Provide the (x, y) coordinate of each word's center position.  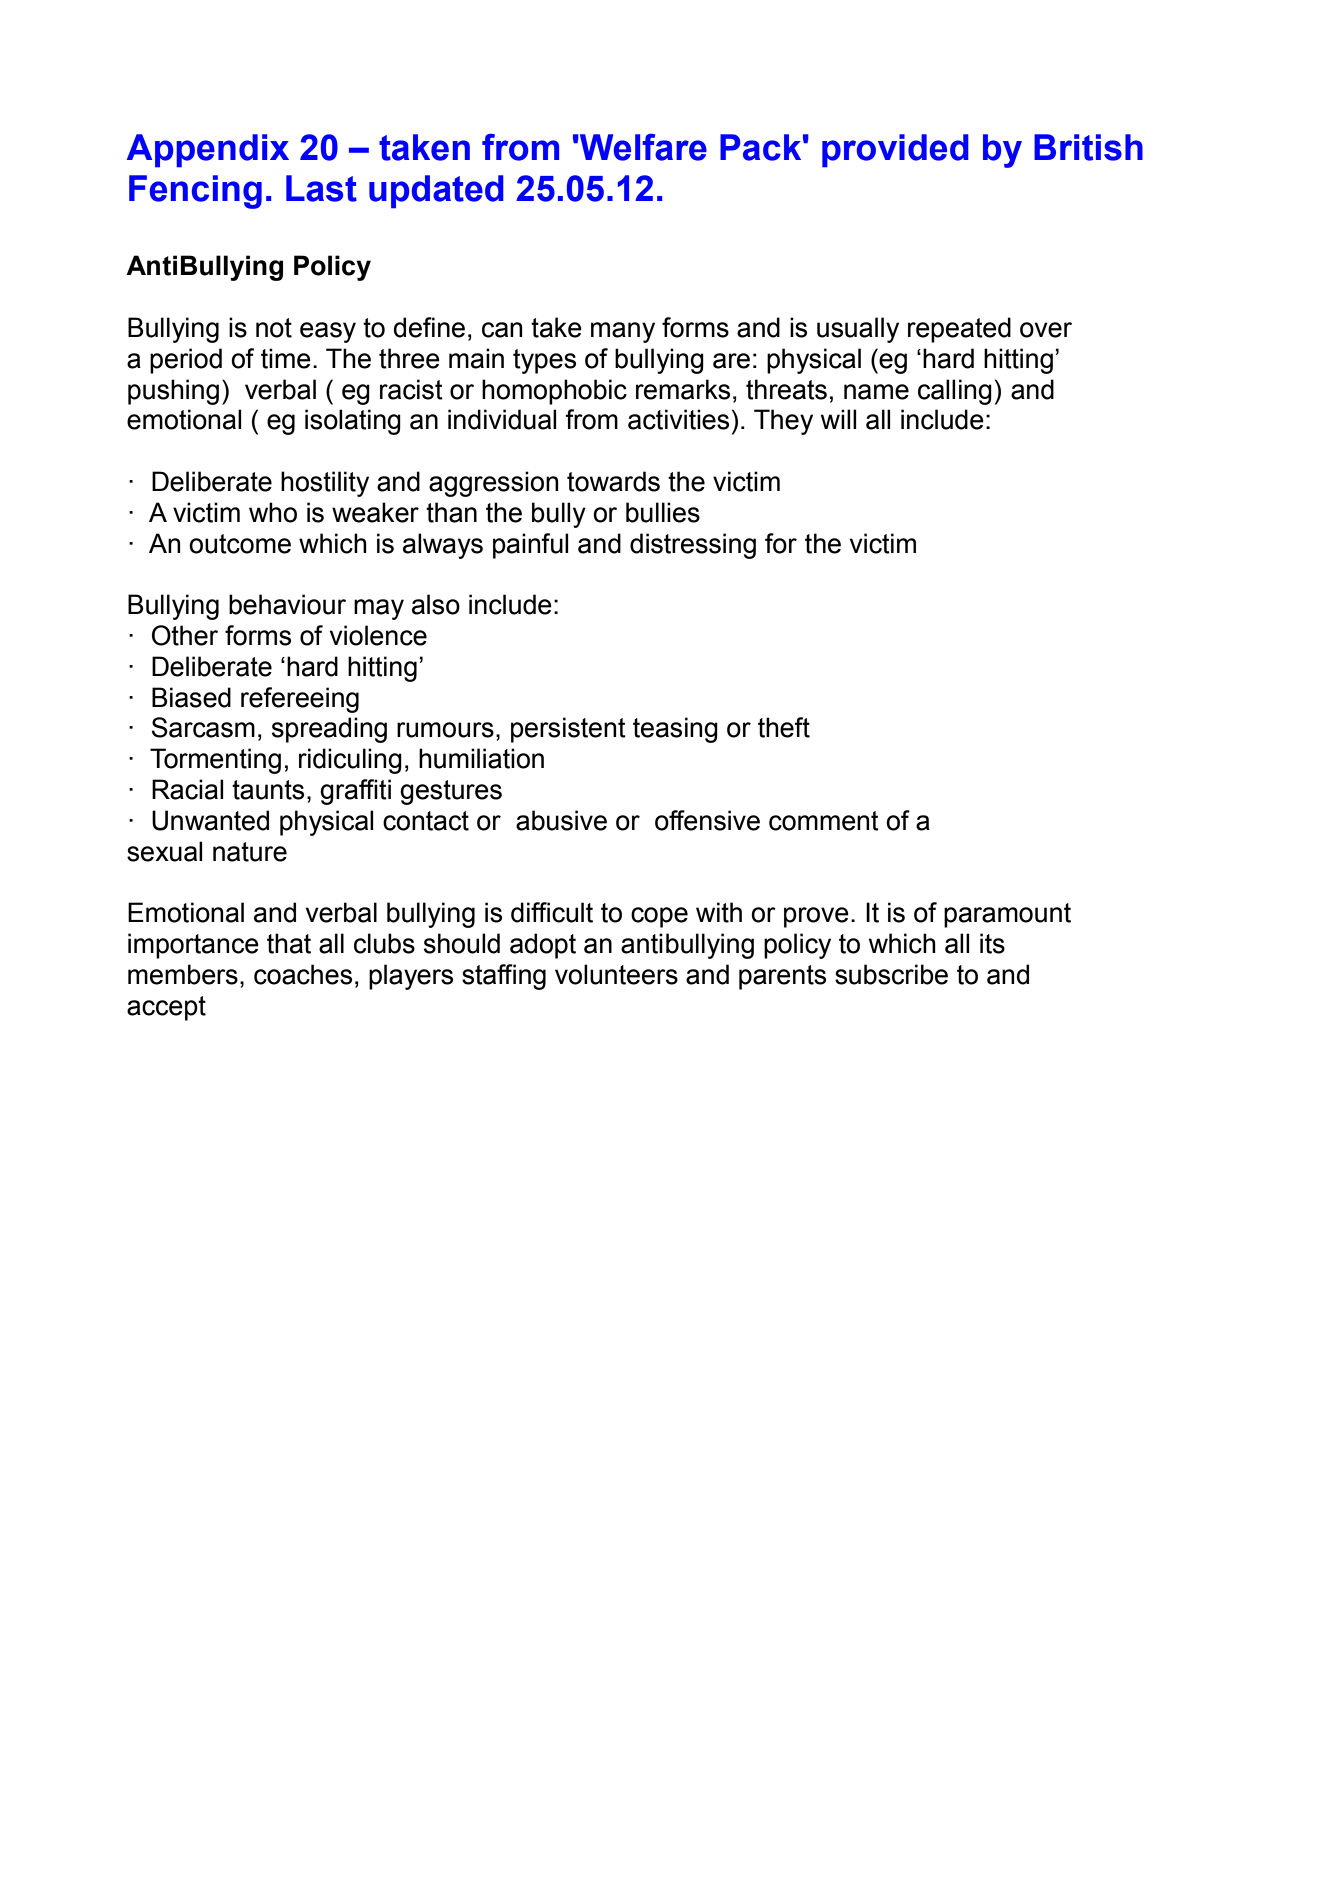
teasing (675, 730)
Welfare (642, 147)
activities (678, 419)
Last (321, 188)
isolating (353, 422)
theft (784, 727)
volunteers (616, 974)
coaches (303, 974)
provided (895, 151)
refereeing (300, 700)
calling (955, 392)
